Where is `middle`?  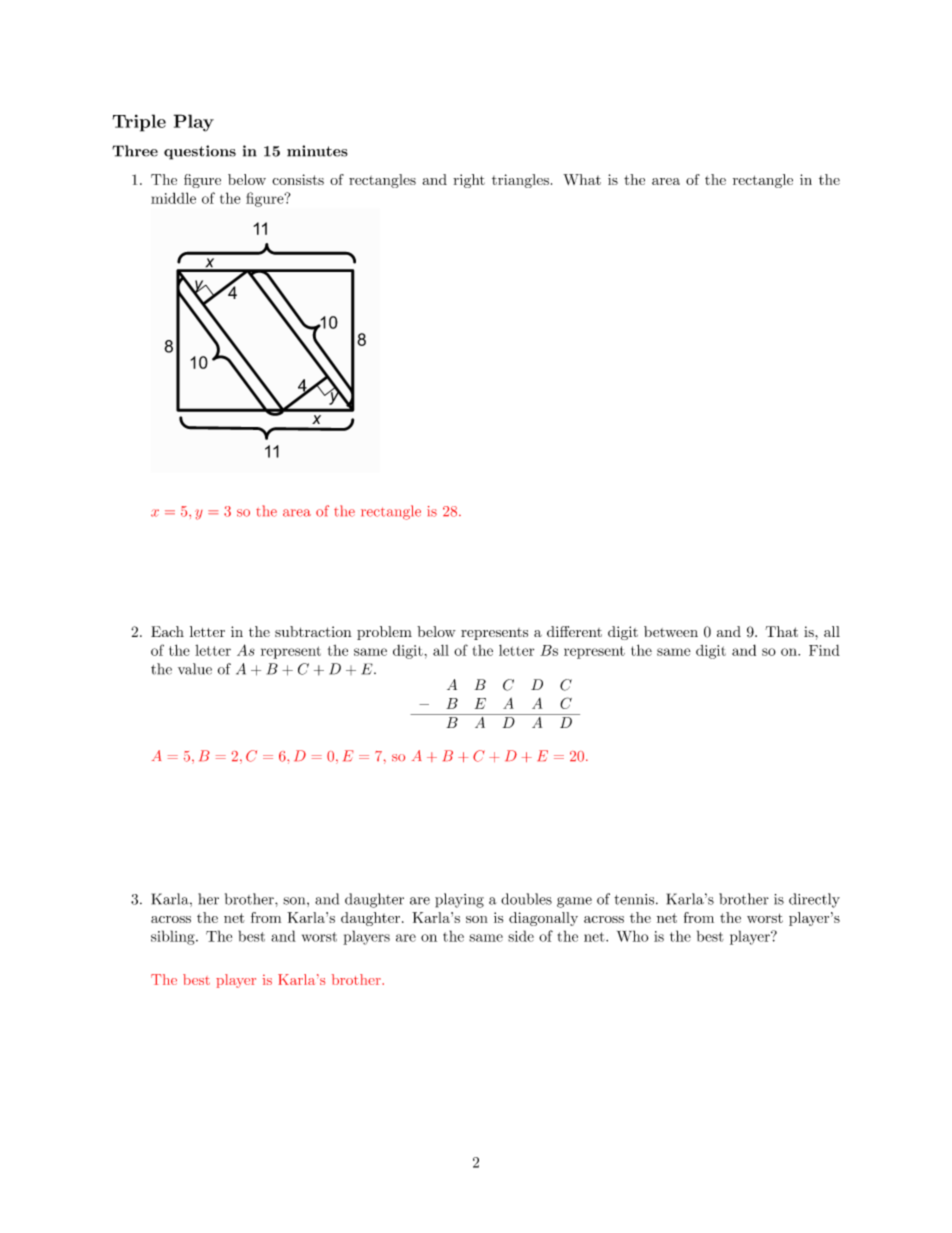 middle is located at coordinates (173, 198).
